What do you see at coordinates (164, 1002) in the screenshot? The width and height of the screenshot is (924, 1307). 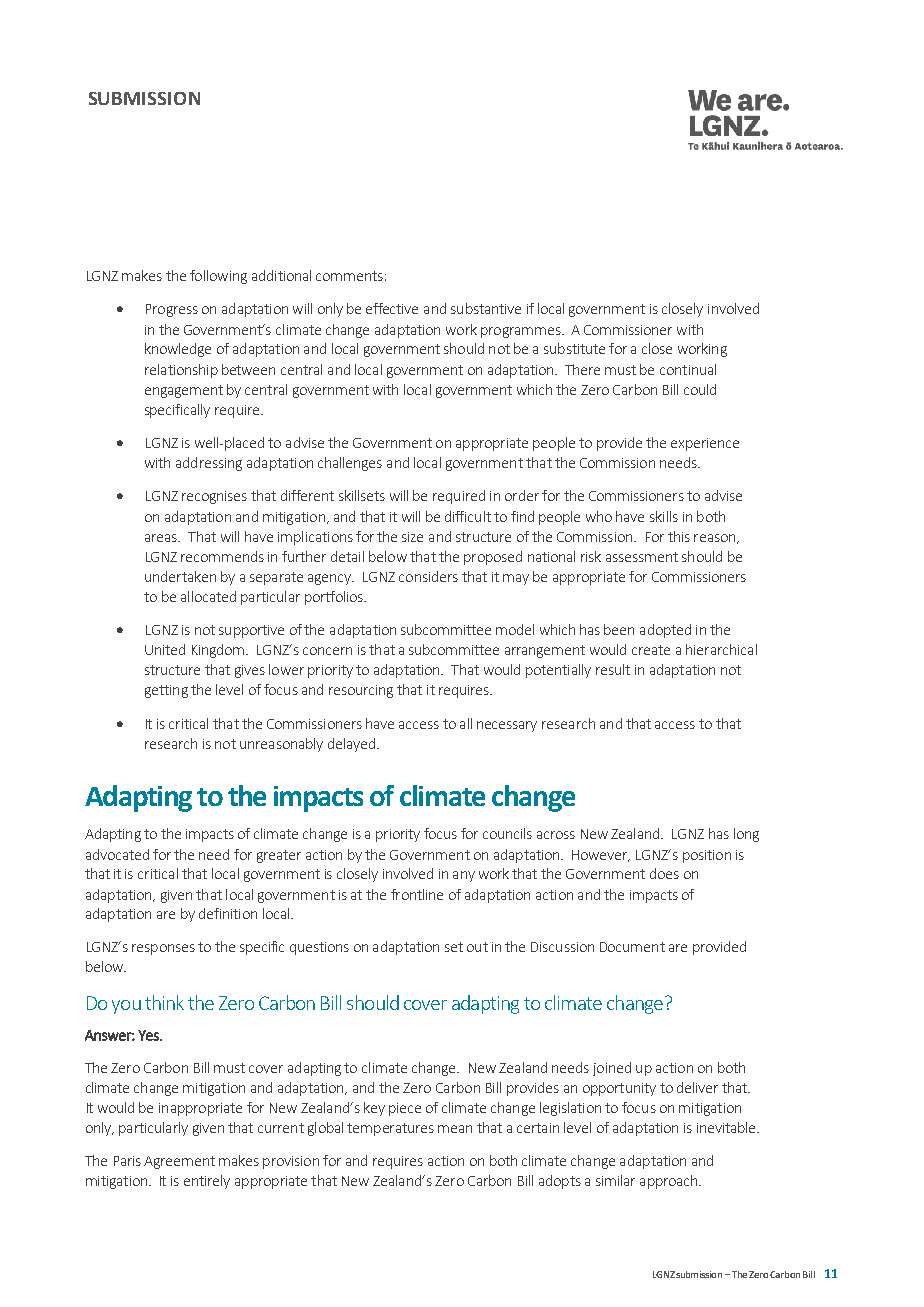 I see `think` at bounding box center [164, 1002].
